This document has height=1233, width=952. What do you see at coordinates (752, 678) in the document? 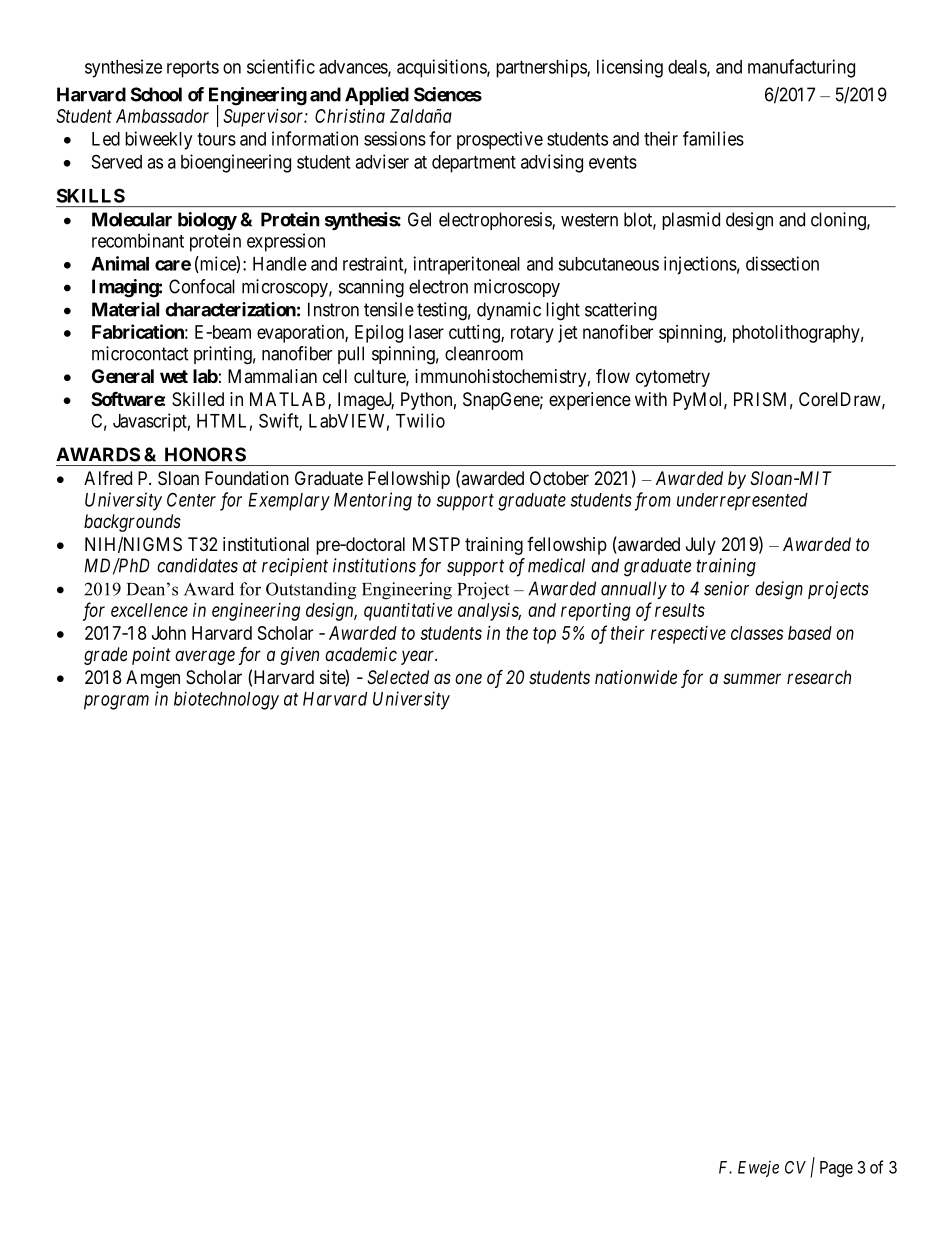
I see `summer` at bounding box center [752, 678].
